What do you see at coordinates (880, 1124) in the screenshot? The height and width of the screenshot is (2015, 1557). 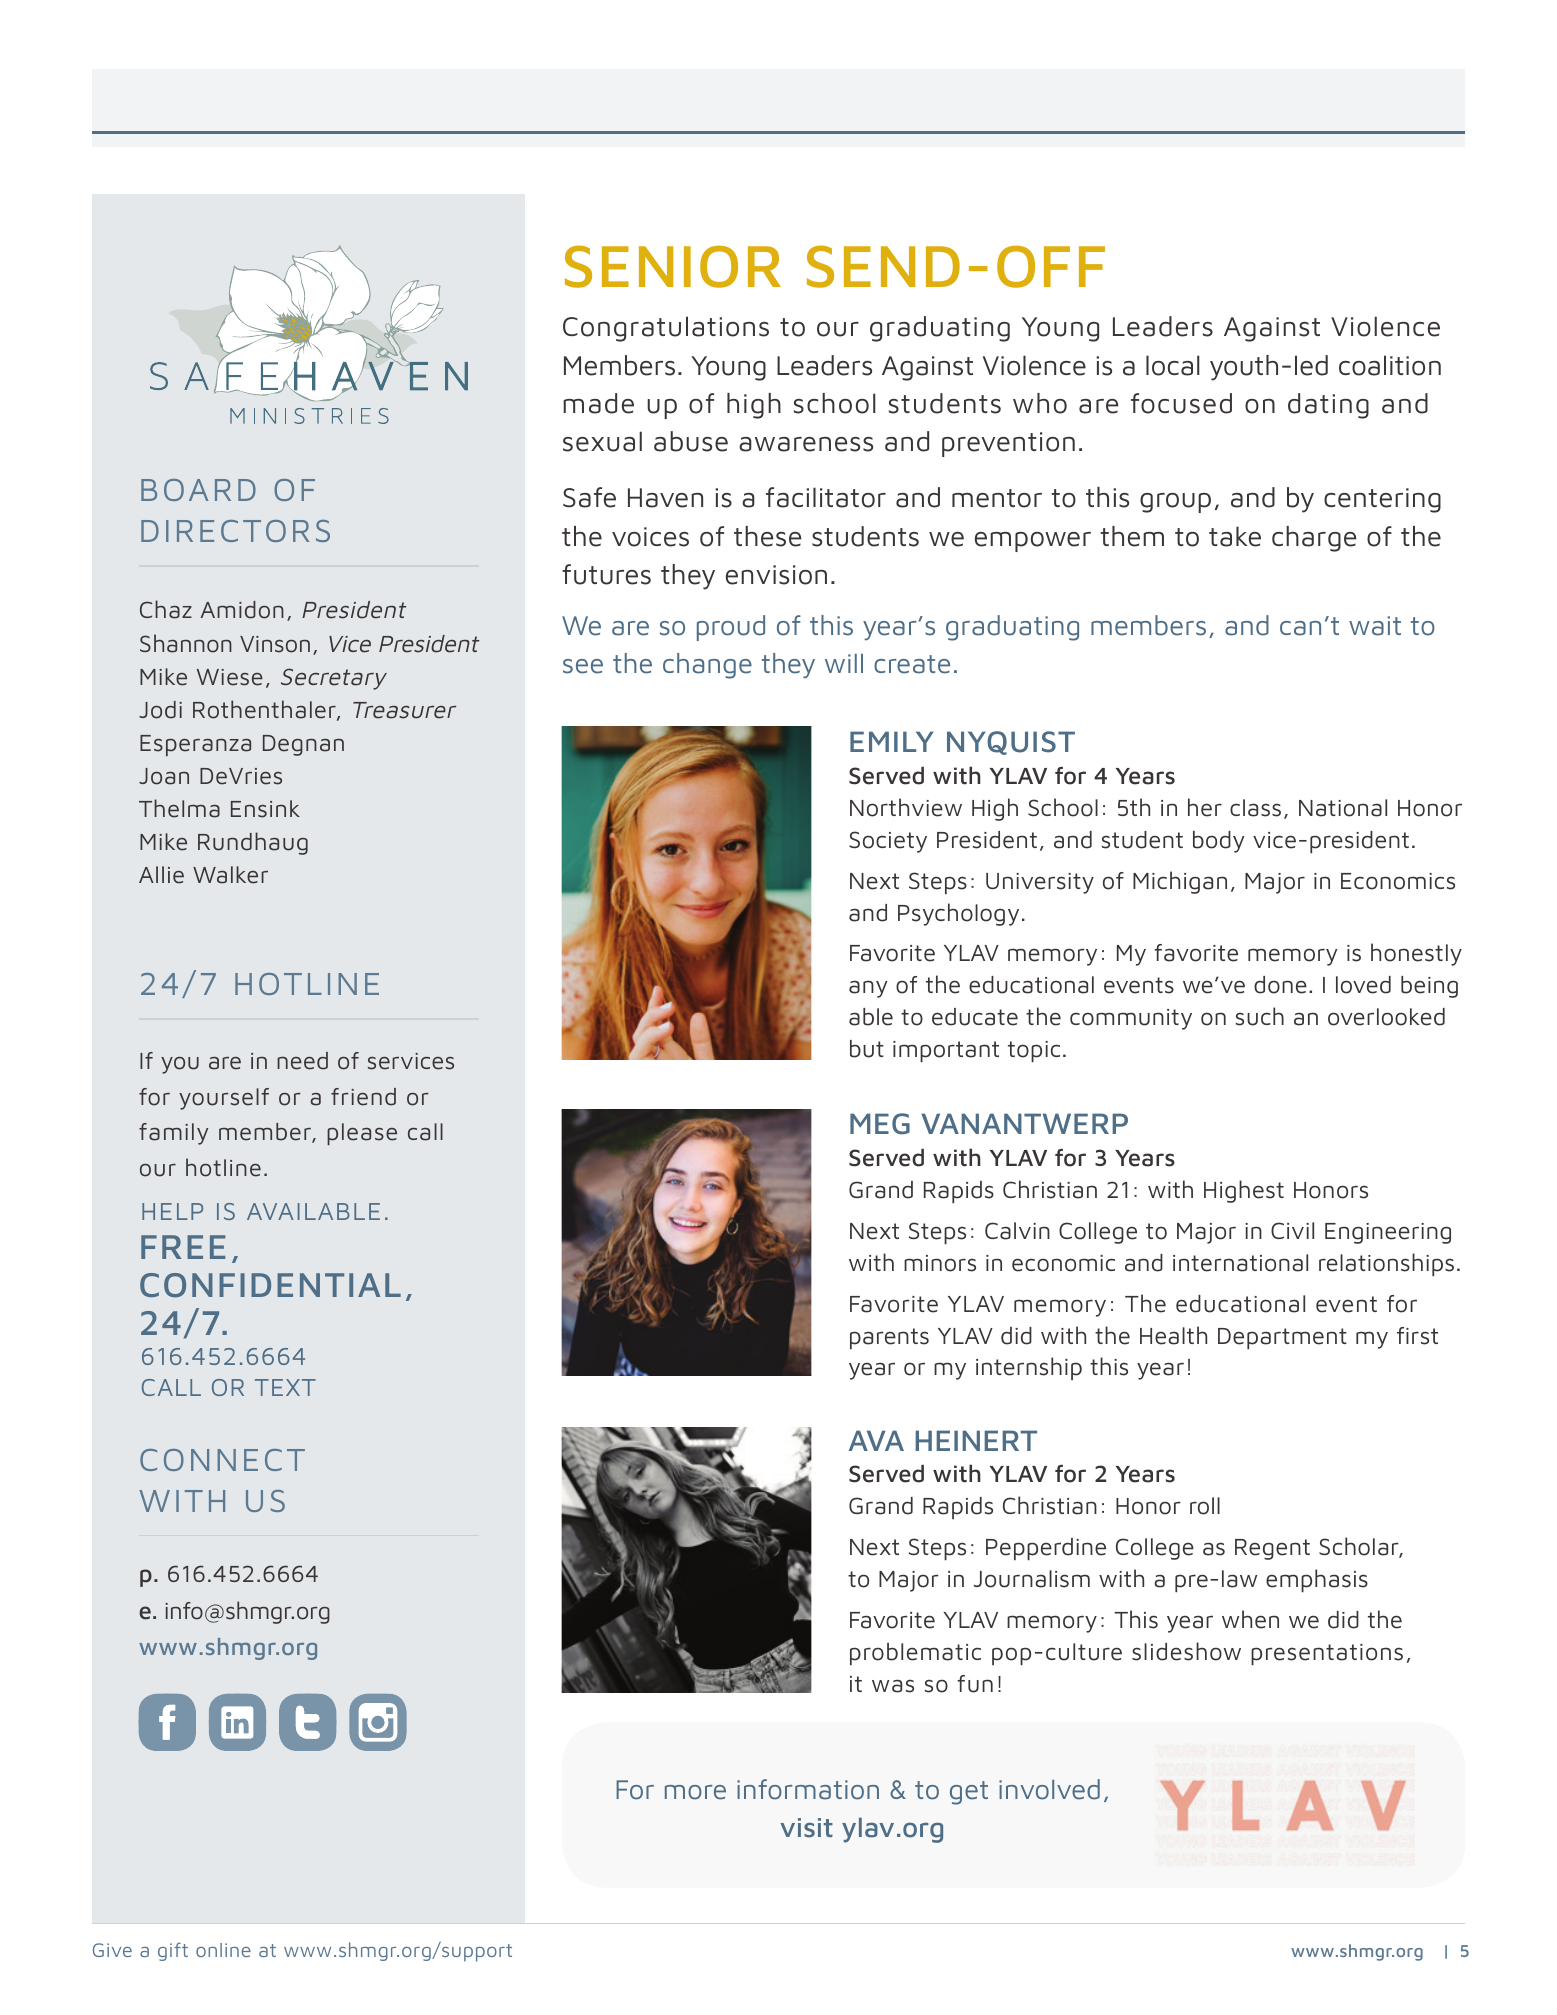 I see `MEG` at bounding box center [880, 1124].
